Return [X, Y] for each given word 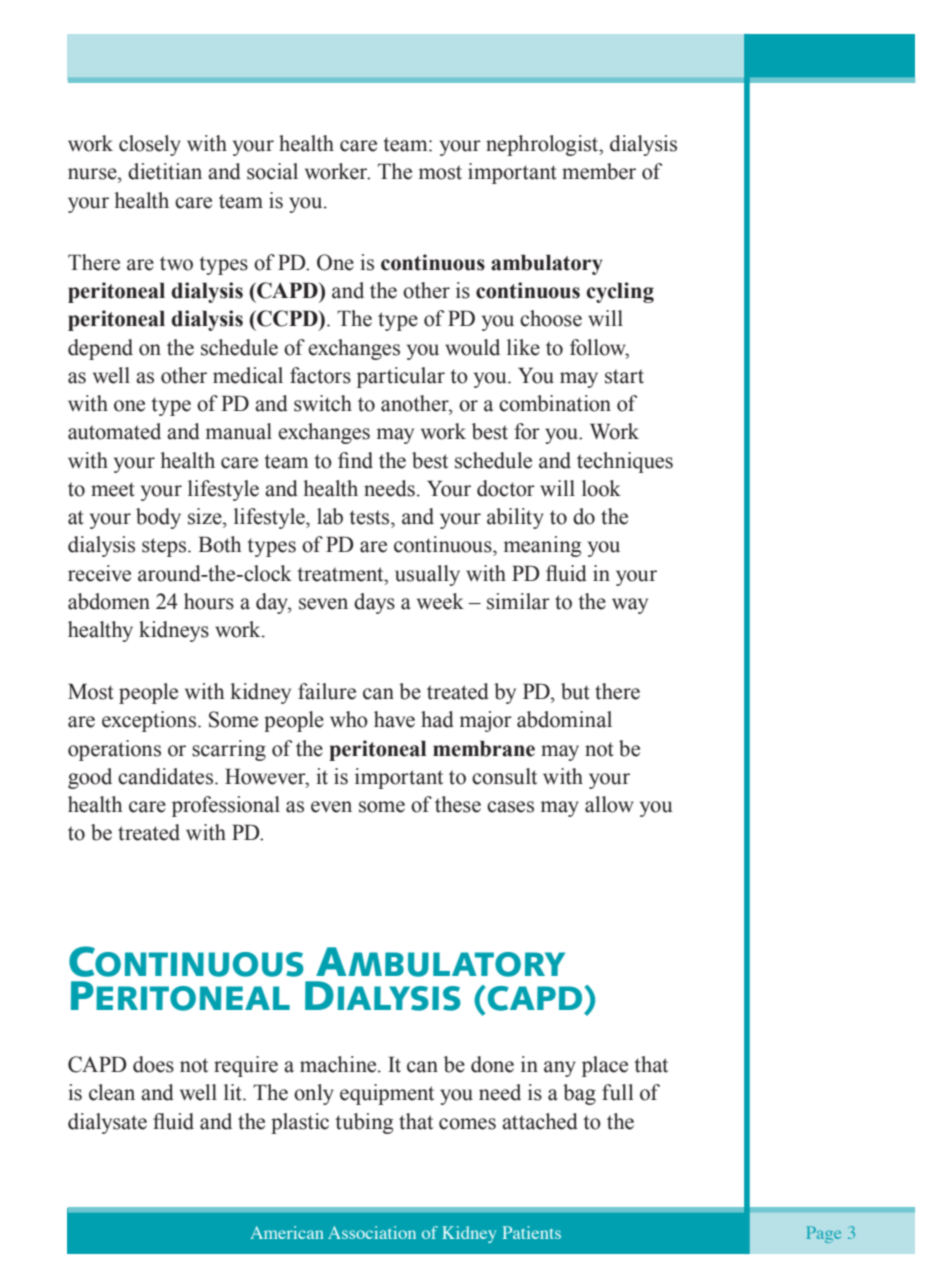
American [286, 1232]
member [599, 171]
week [440, 601]
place [605, 1066]
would [472, 347]
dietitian [165, 171]
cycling [620, 292]
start [624, 376]
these [458, 804]
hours [209, 601]
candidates [167, 776]
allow [609, 804]
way [630, 606]
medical [248, 375]
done [492, 1064]
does [153, 1064]
